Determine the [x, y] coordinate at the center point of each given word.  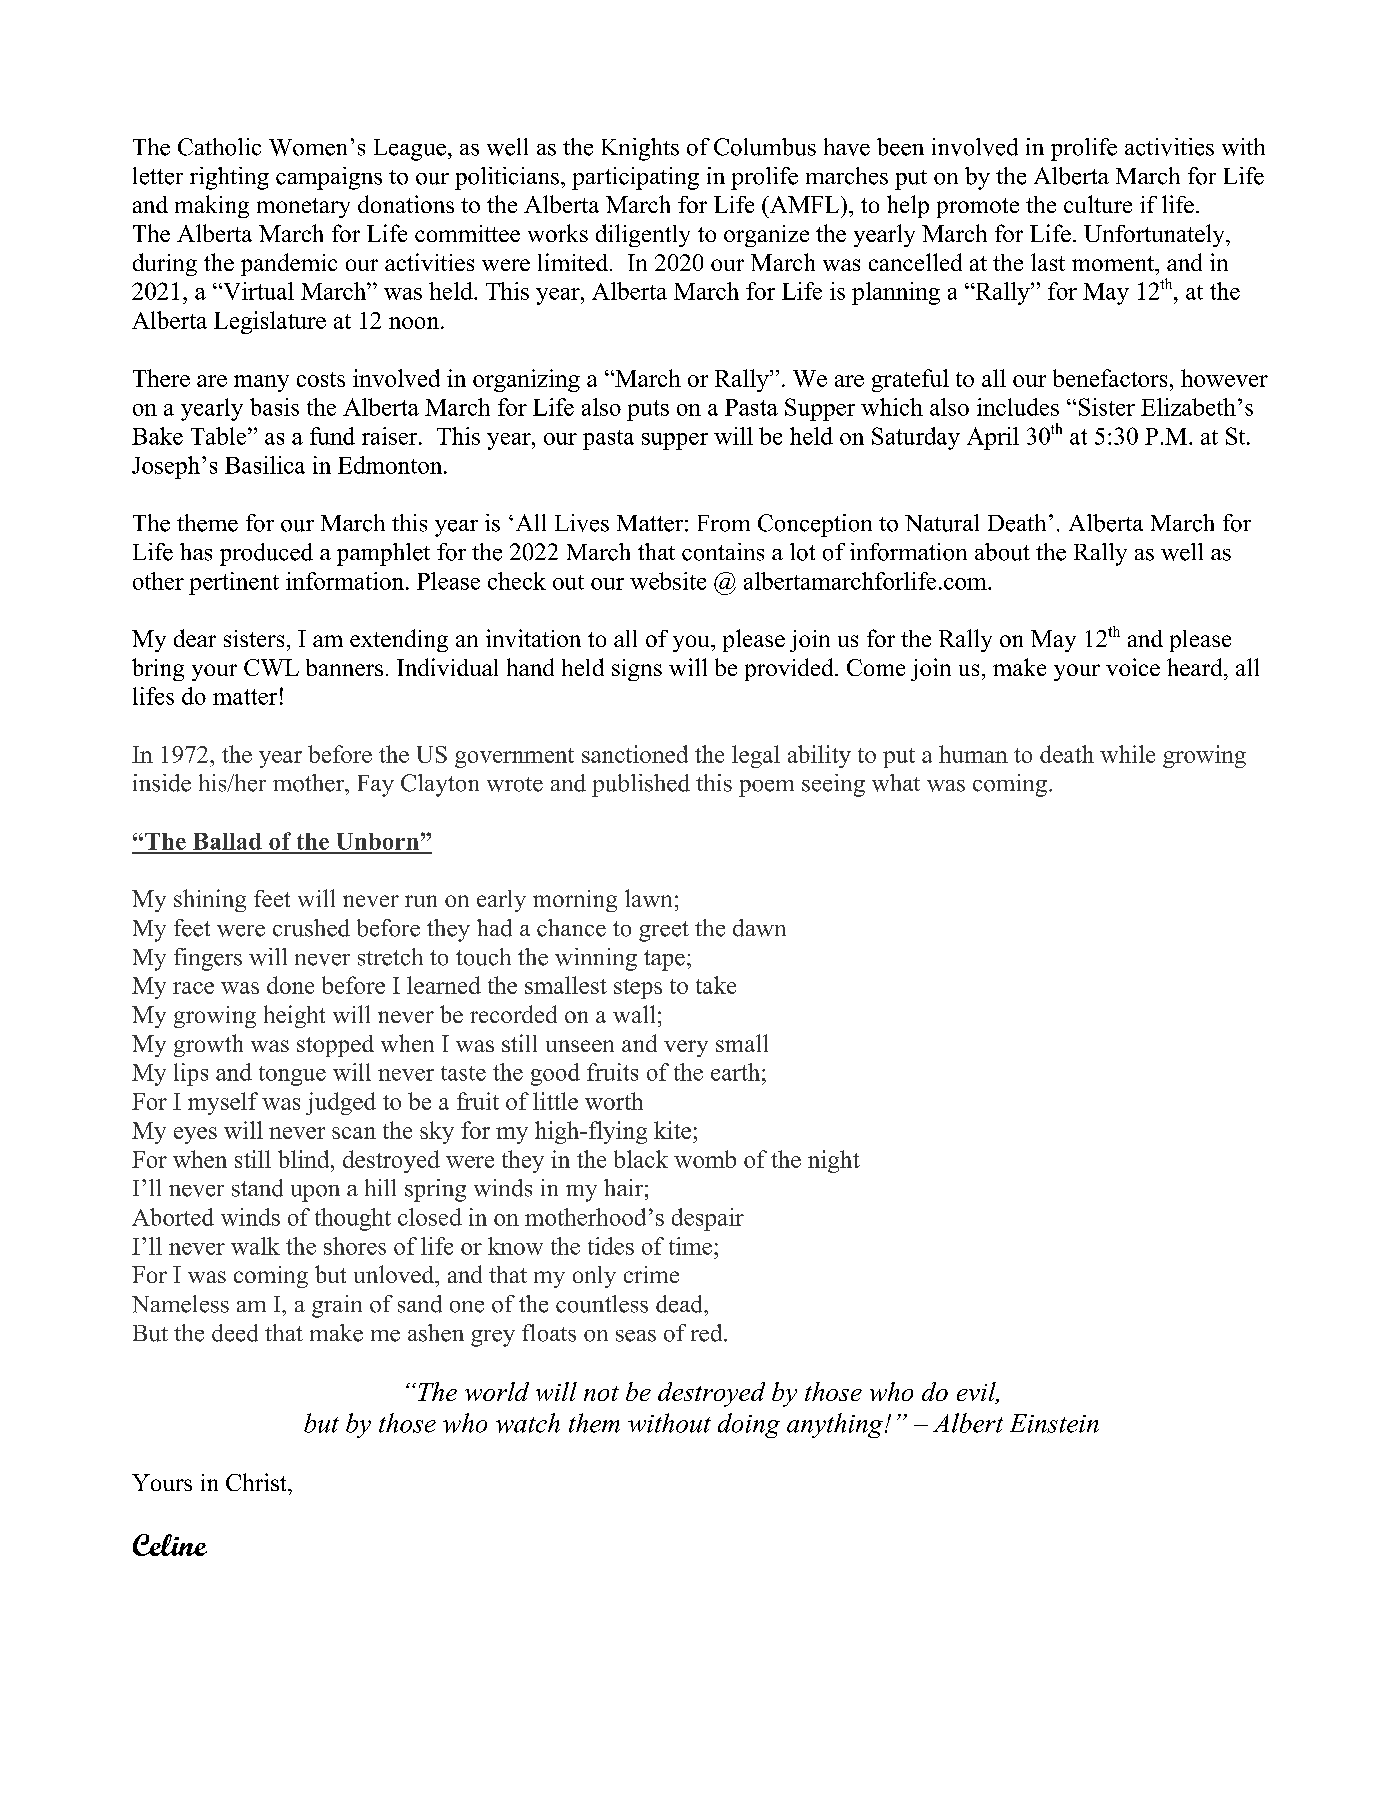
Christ [257, 1482]
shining [210, 900]
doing [749, 1425]
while [1127, 754]
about [1002, 552]
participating [635, 178]
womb [705, 1159]
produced [266, 554]
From [724, 523]
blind [305, 1159]
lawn [648, 898]
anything [836, 1425]
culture [1098, 204]
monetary [303, 208]
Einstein [1054, 1423]
